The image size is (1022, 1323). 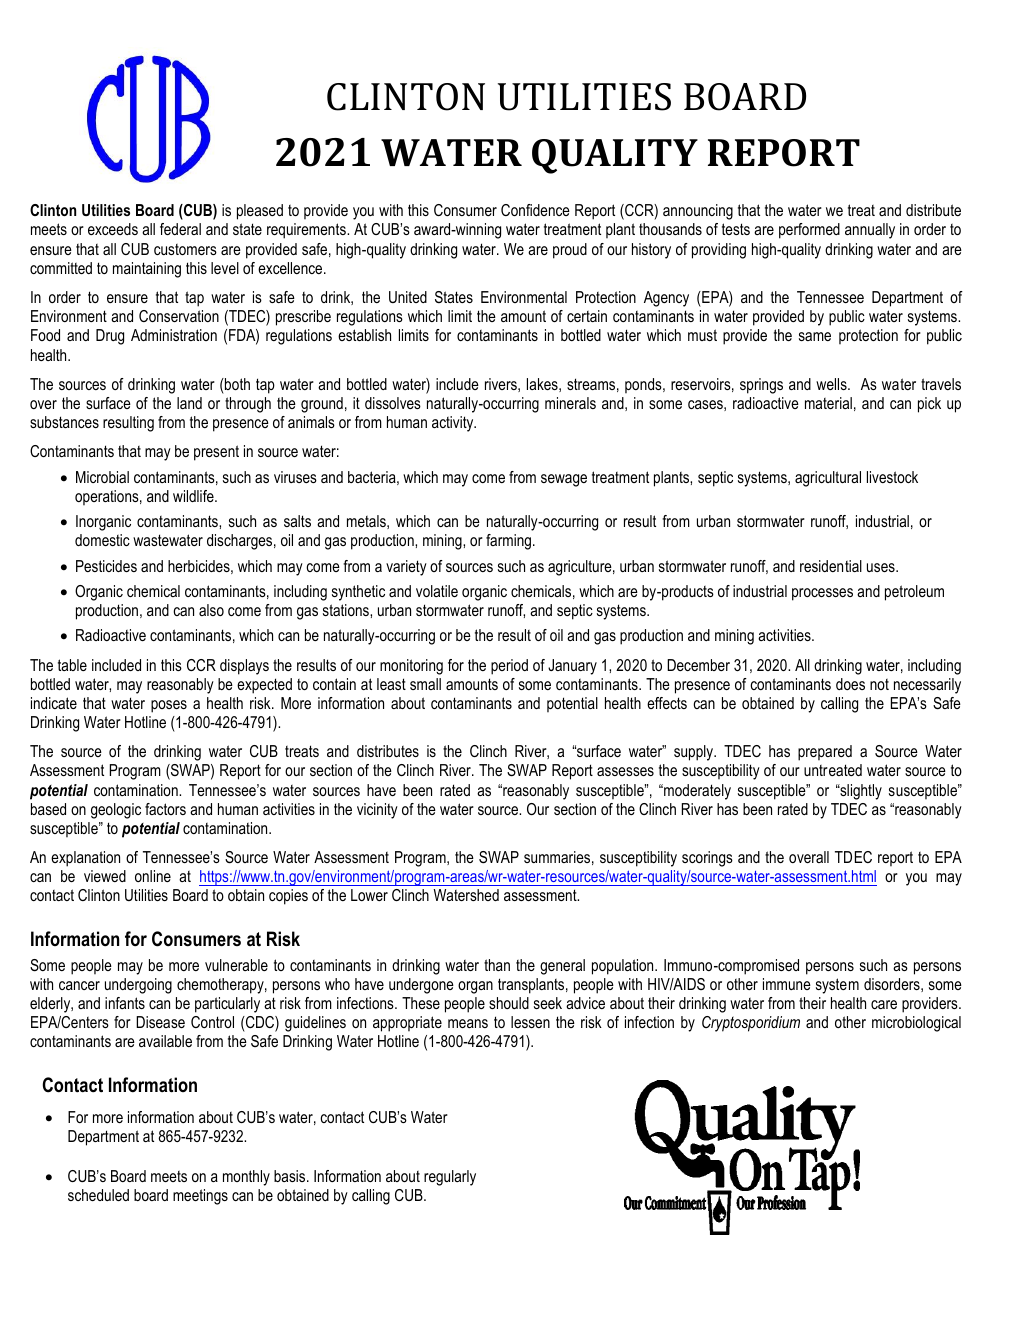 I want to click on performed, so click(x=809, y=231).
